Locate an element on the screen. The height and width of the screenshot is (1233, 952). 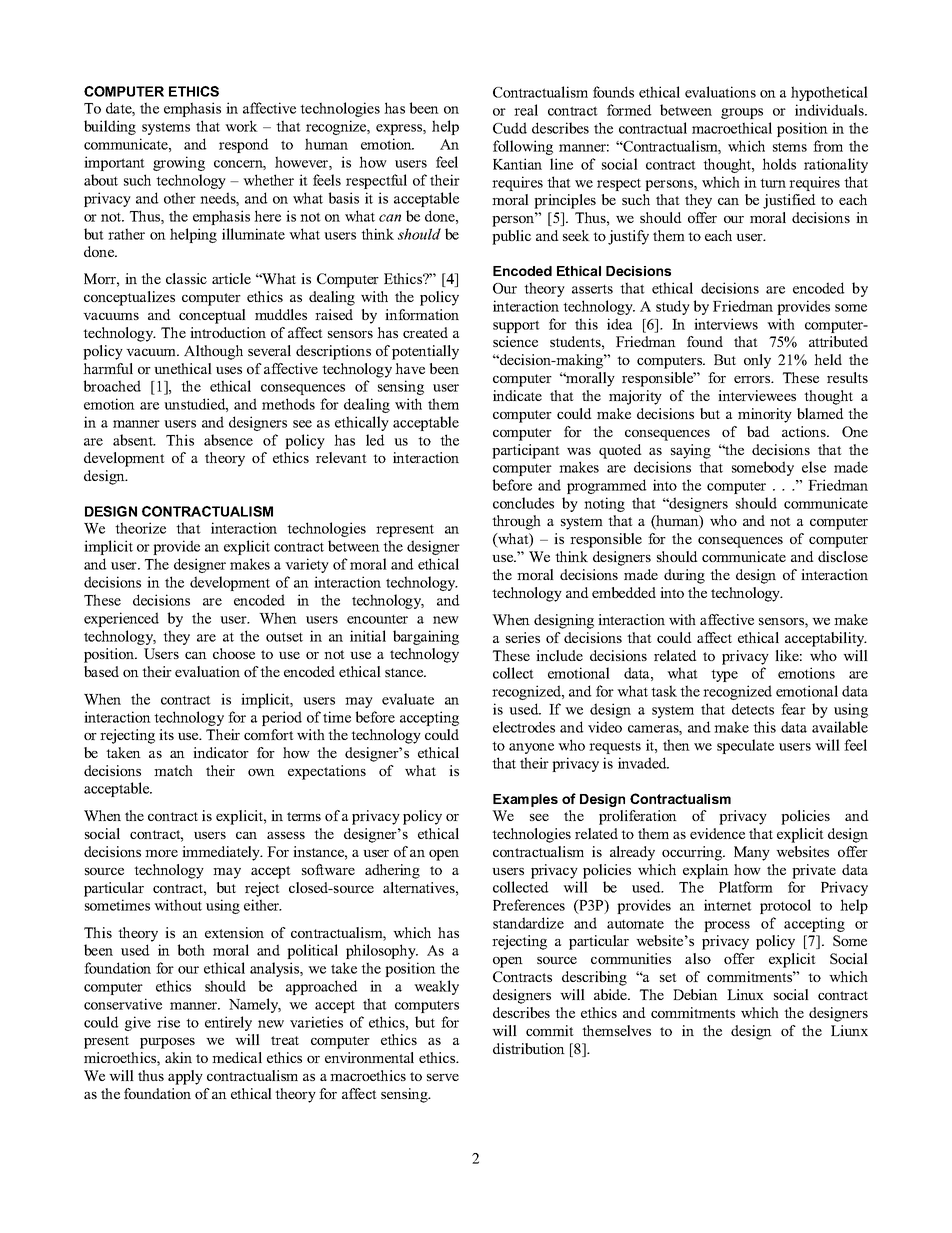
bargaining is located at coordinates (426, 637).
